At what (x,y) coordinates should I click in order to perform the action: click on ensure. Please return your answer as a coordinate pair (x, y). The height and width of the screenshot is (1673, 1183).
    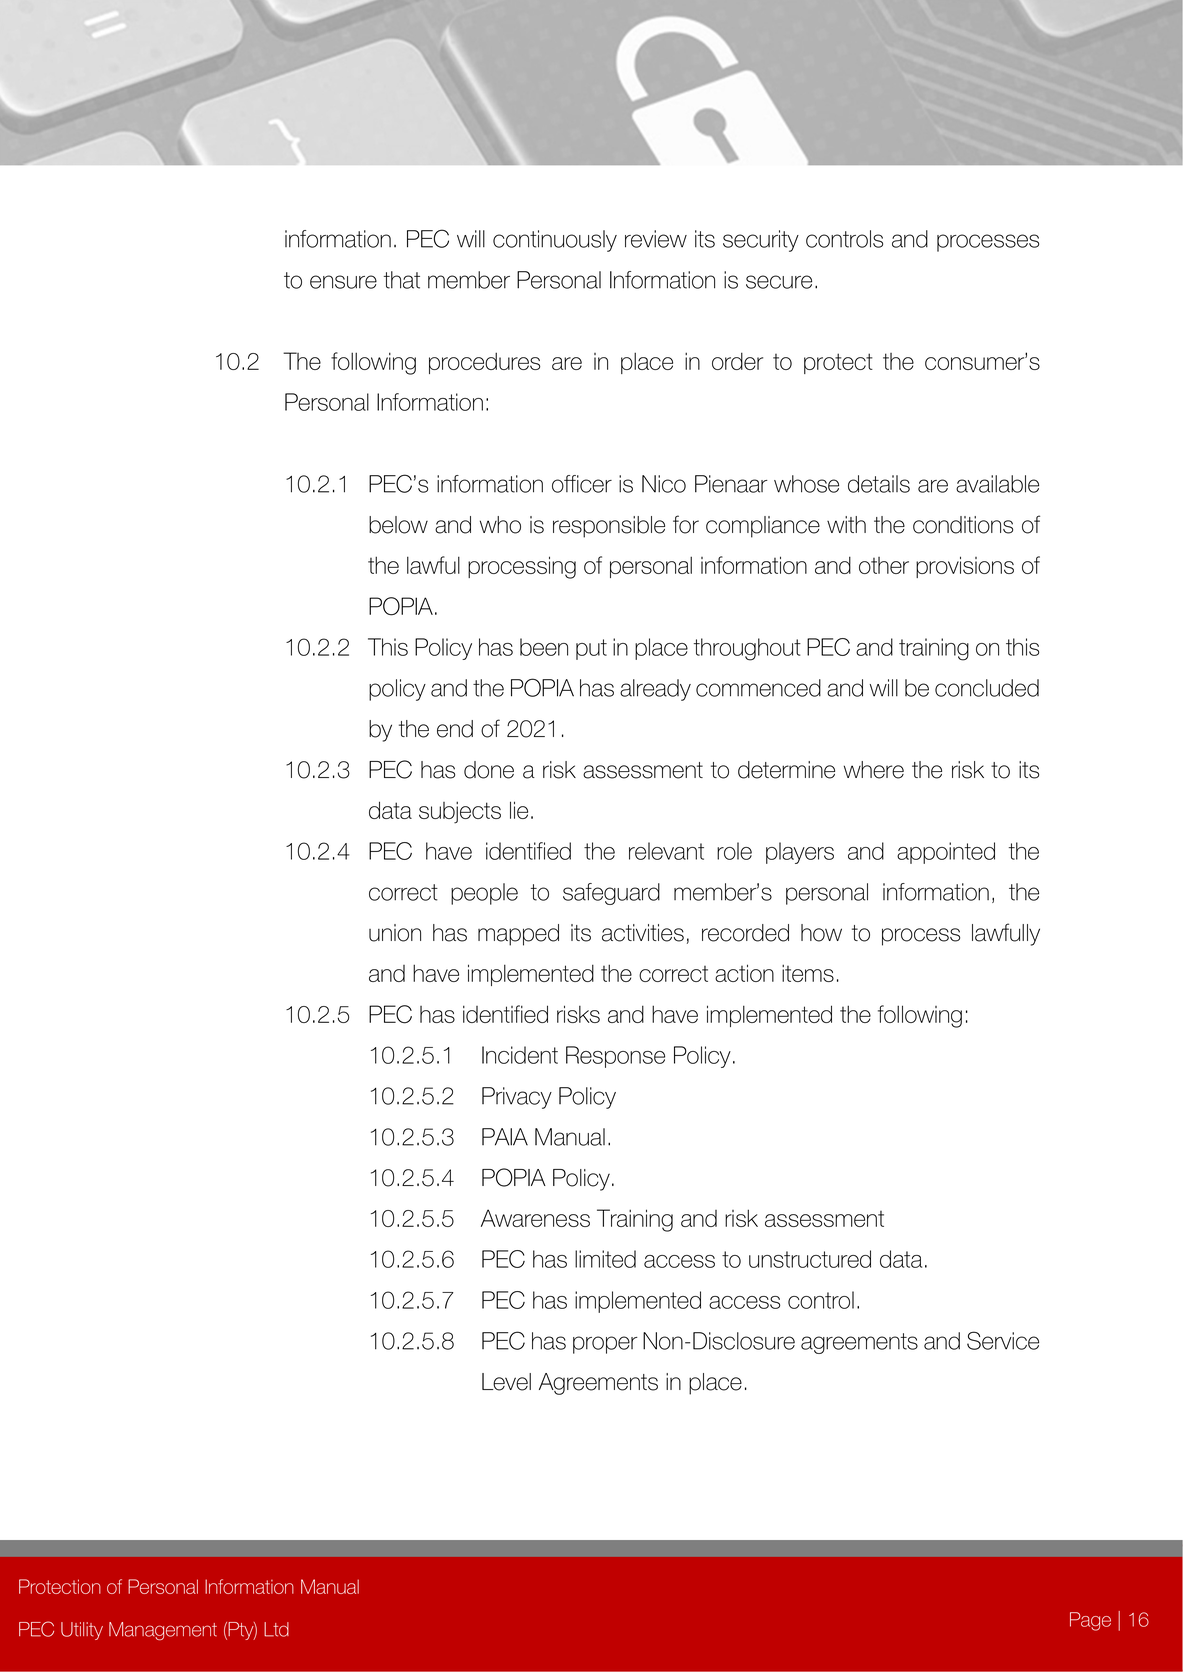
    Looking at the image, I should click on (343, 282).
